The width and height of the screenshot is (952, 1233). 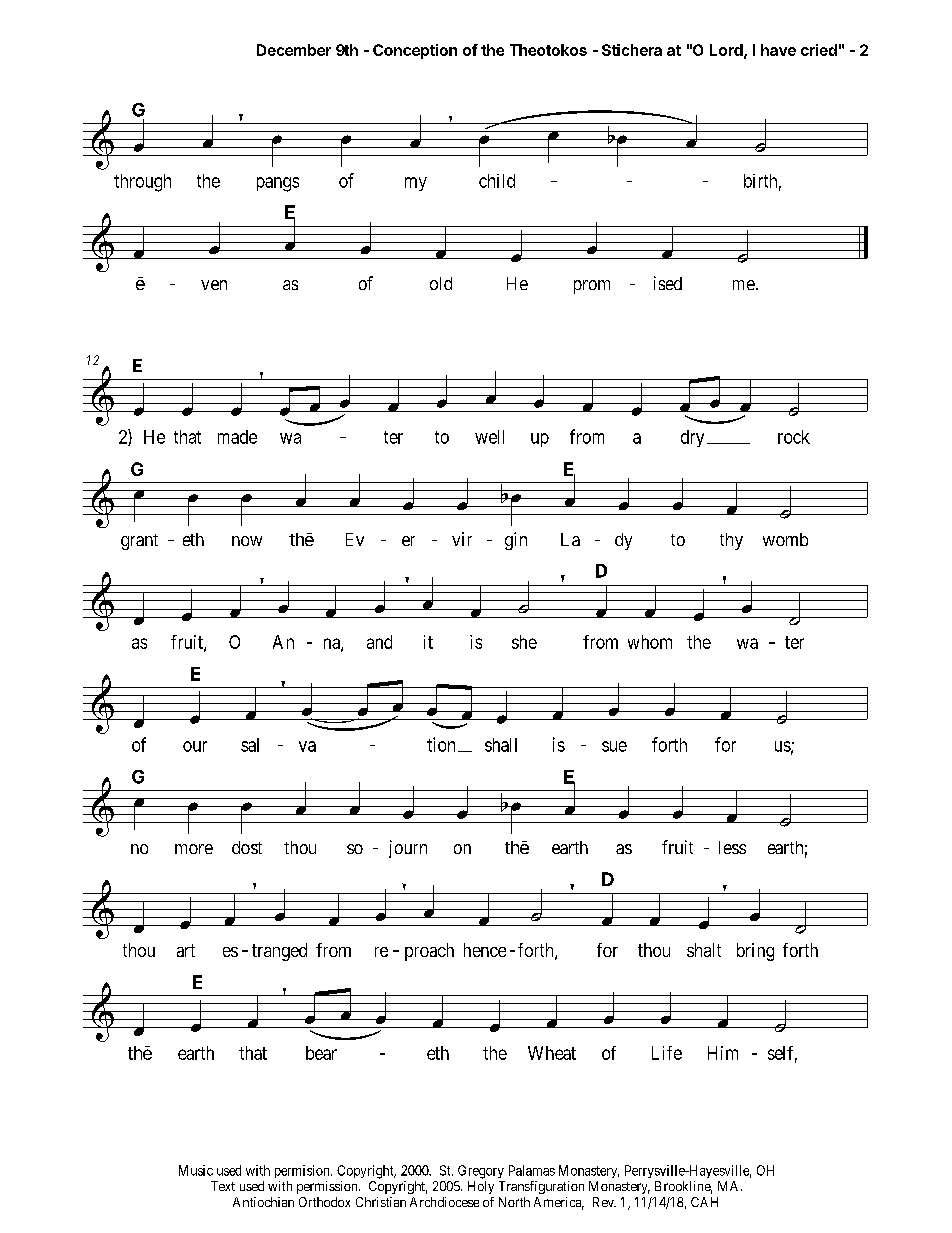 I want to click on Text, so click(x=223, y=1186).
